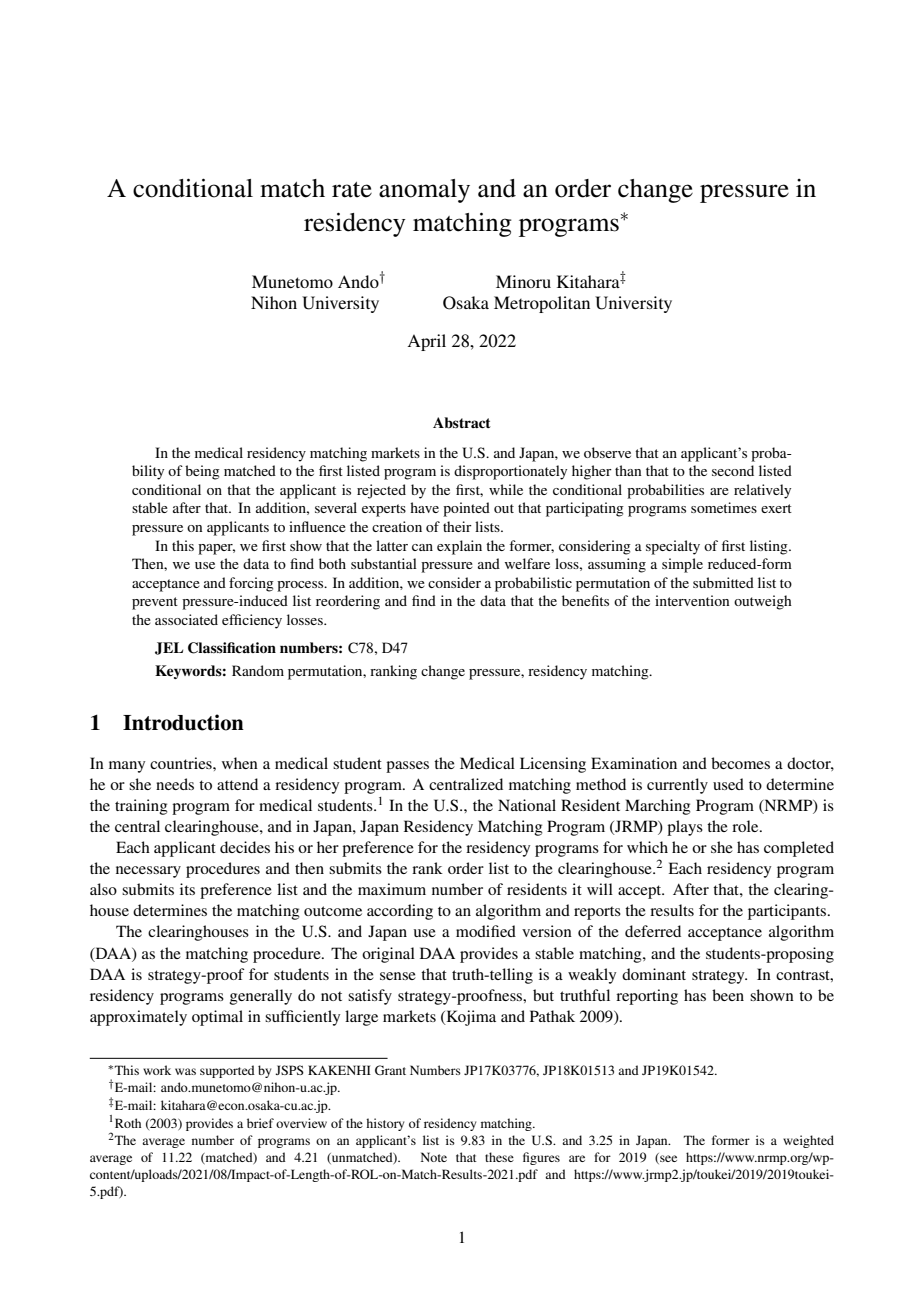 This image has width=924, height=1308. What do you see at coordinates (746, 826) in the image?
I see `role` at bounding box center [746, 826].
